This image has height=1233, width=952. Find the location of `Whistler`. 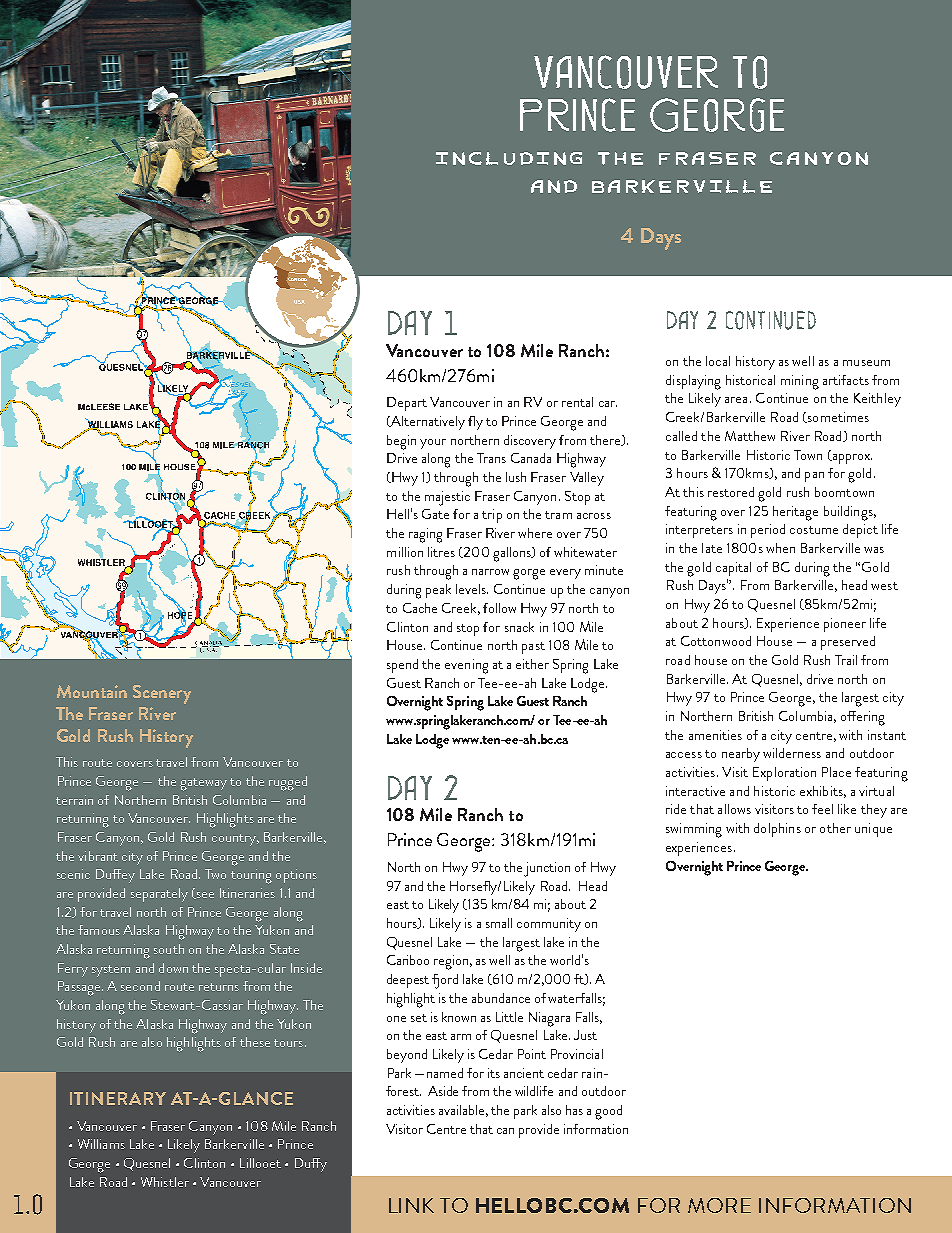

Whistler is located at coordinates (165, 1182).
